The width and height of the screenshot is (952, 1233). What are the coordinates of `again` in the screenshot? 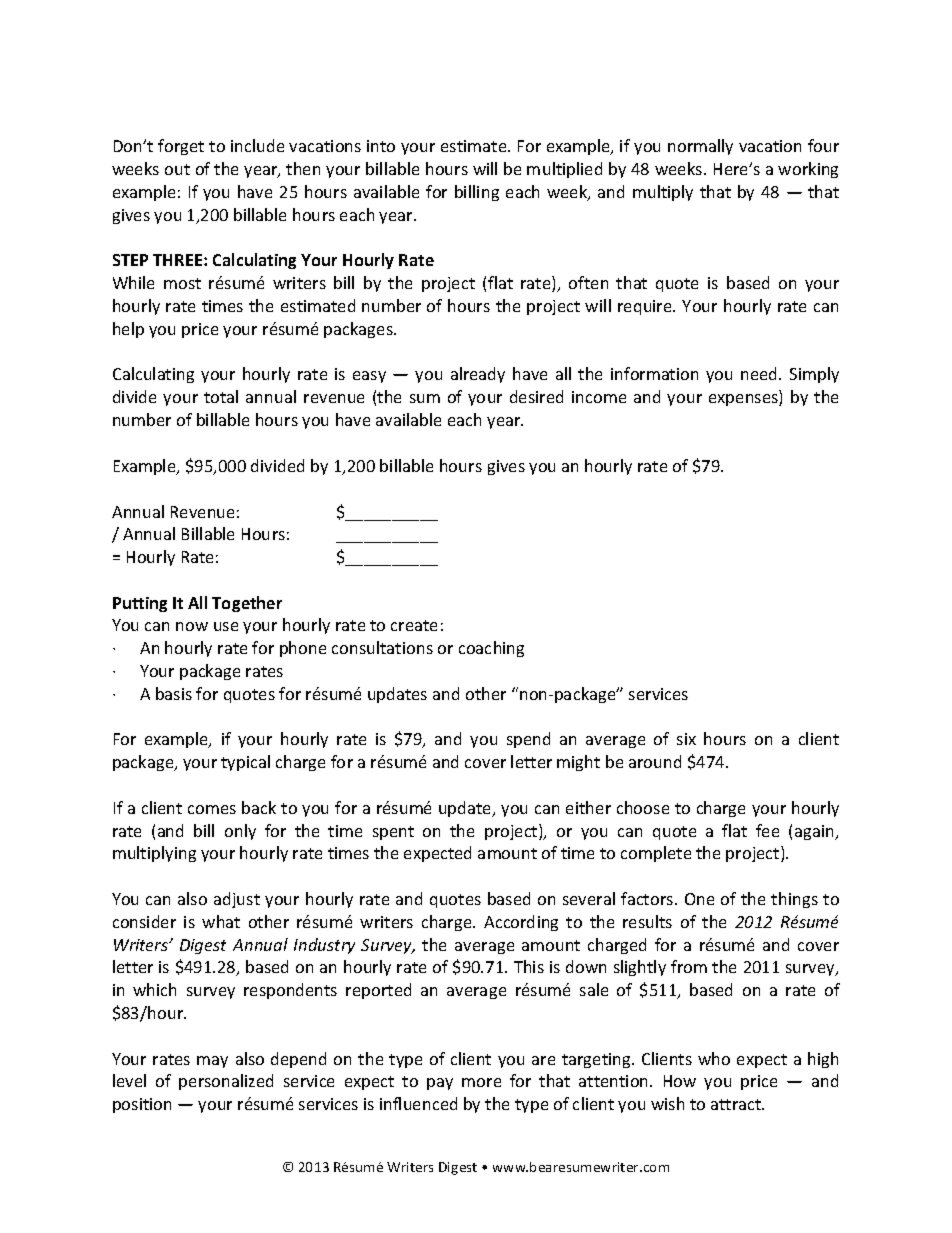 It's located at (815, 832).
